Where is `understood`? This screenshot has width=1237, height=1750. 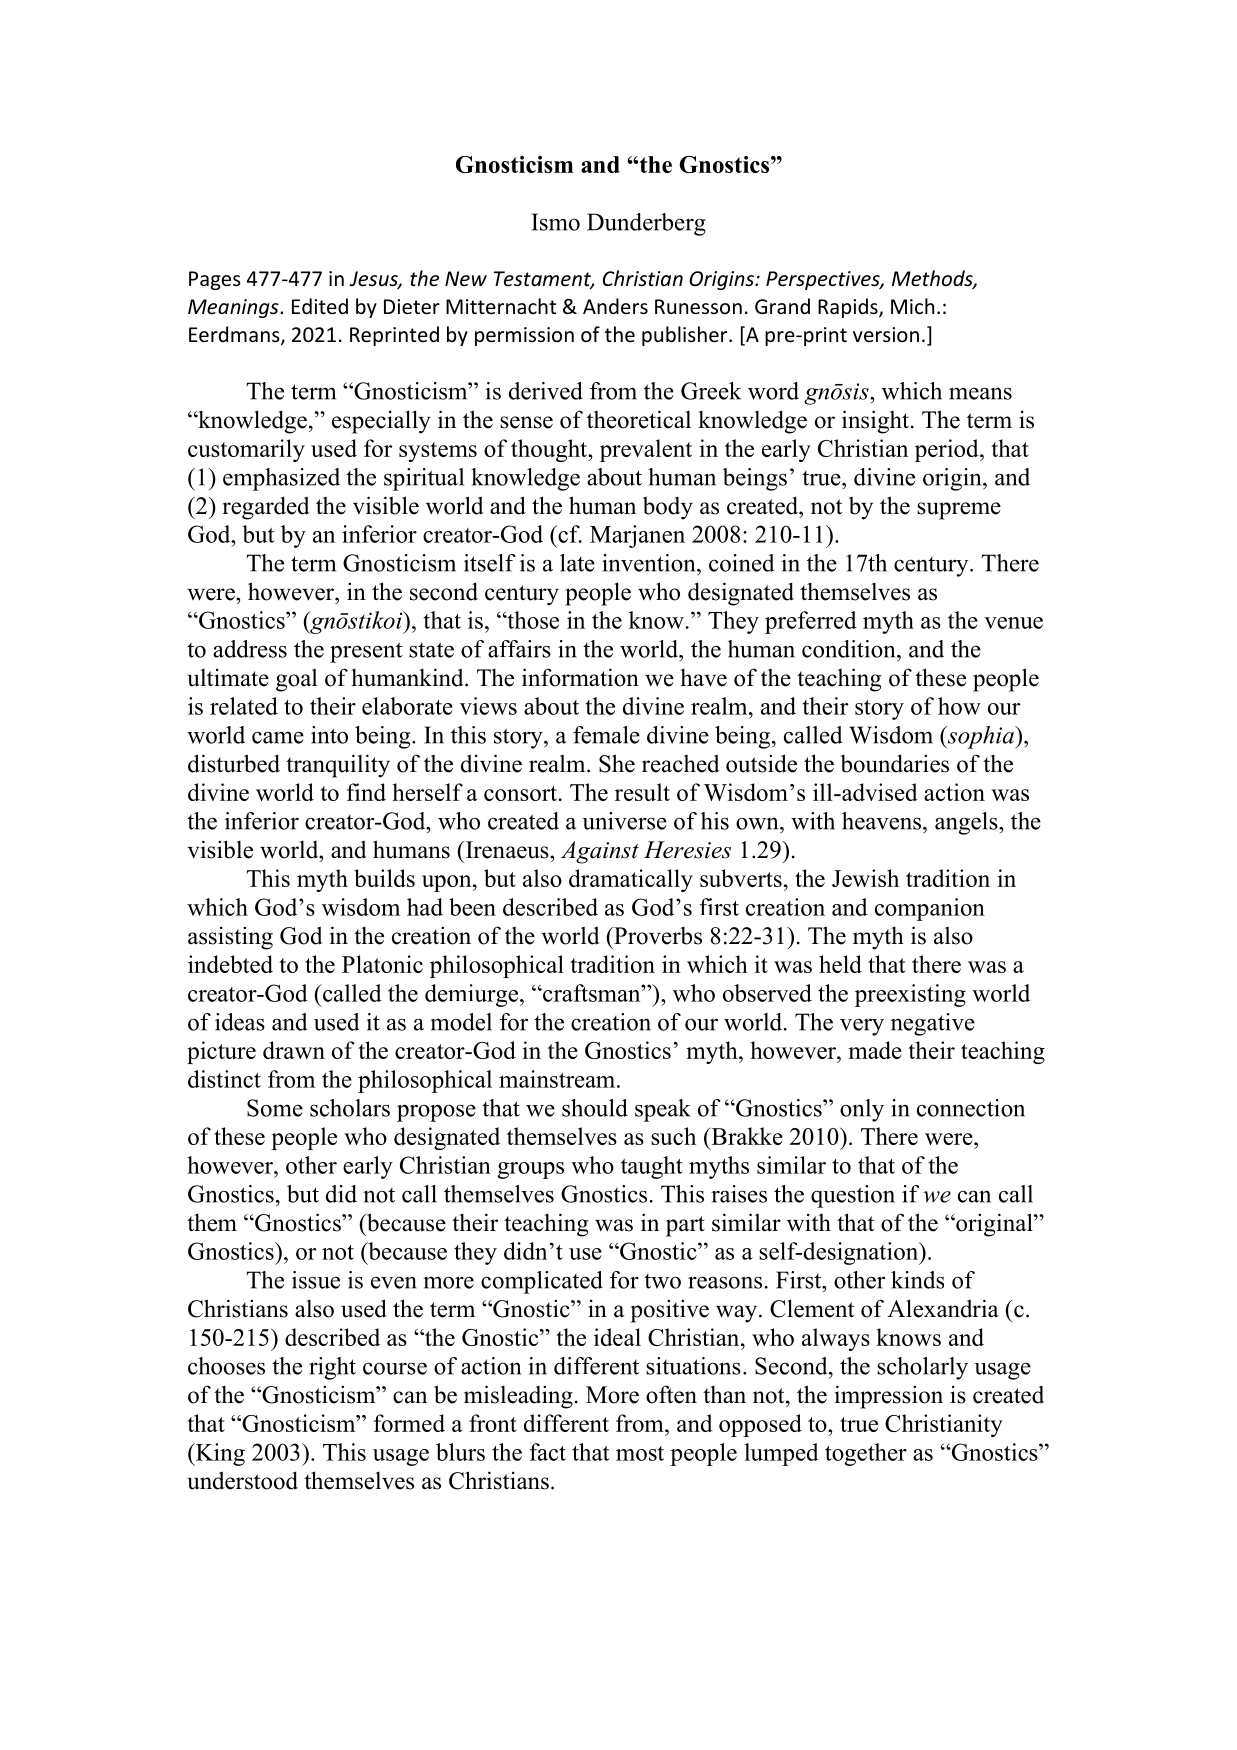 understood is located at coordinates (242, 1480).
